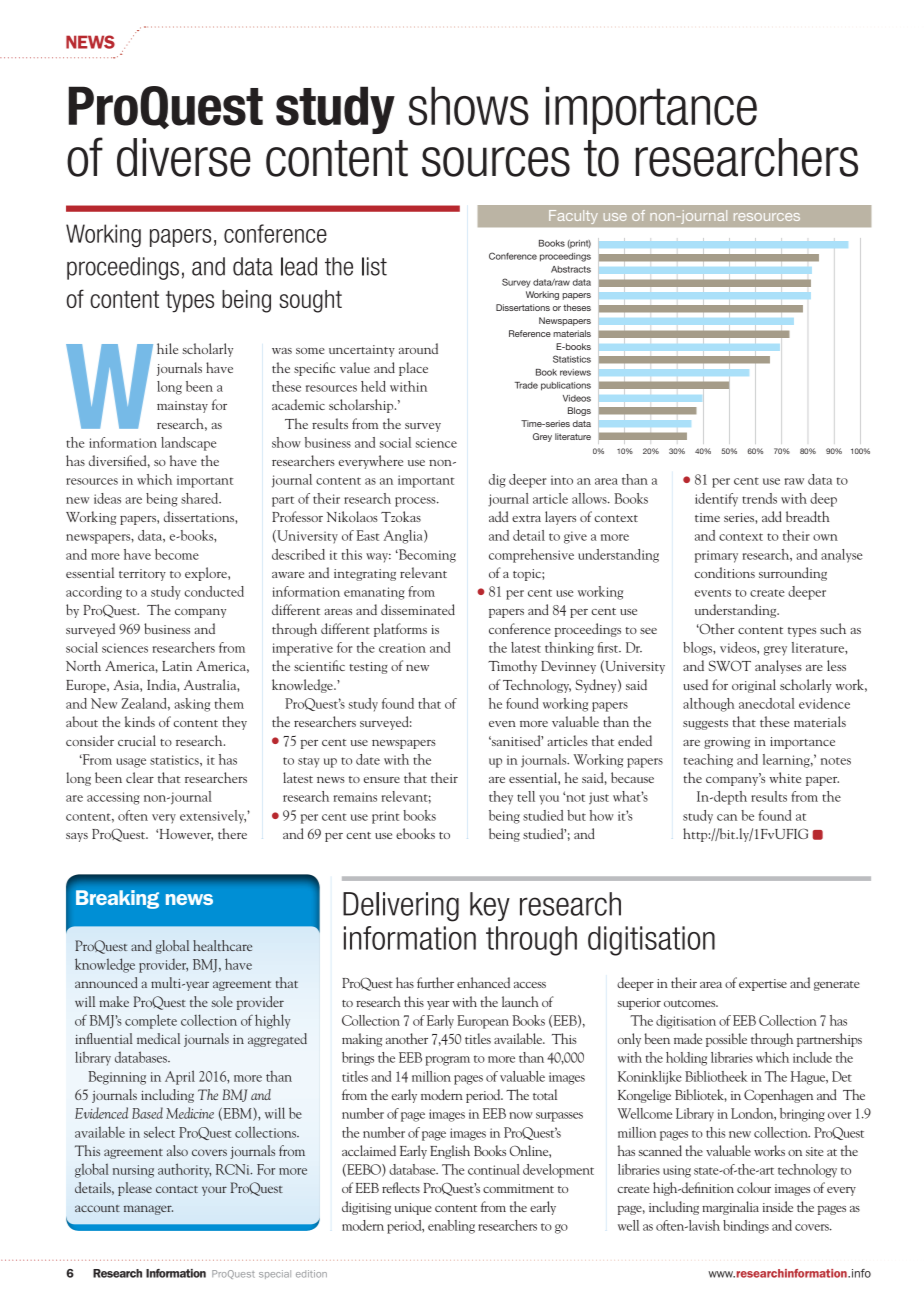 This screenshot has height=1308, width=924. Describe the element at coordinates (763, 985) in the screenshot. I see `expertise` at that location.
